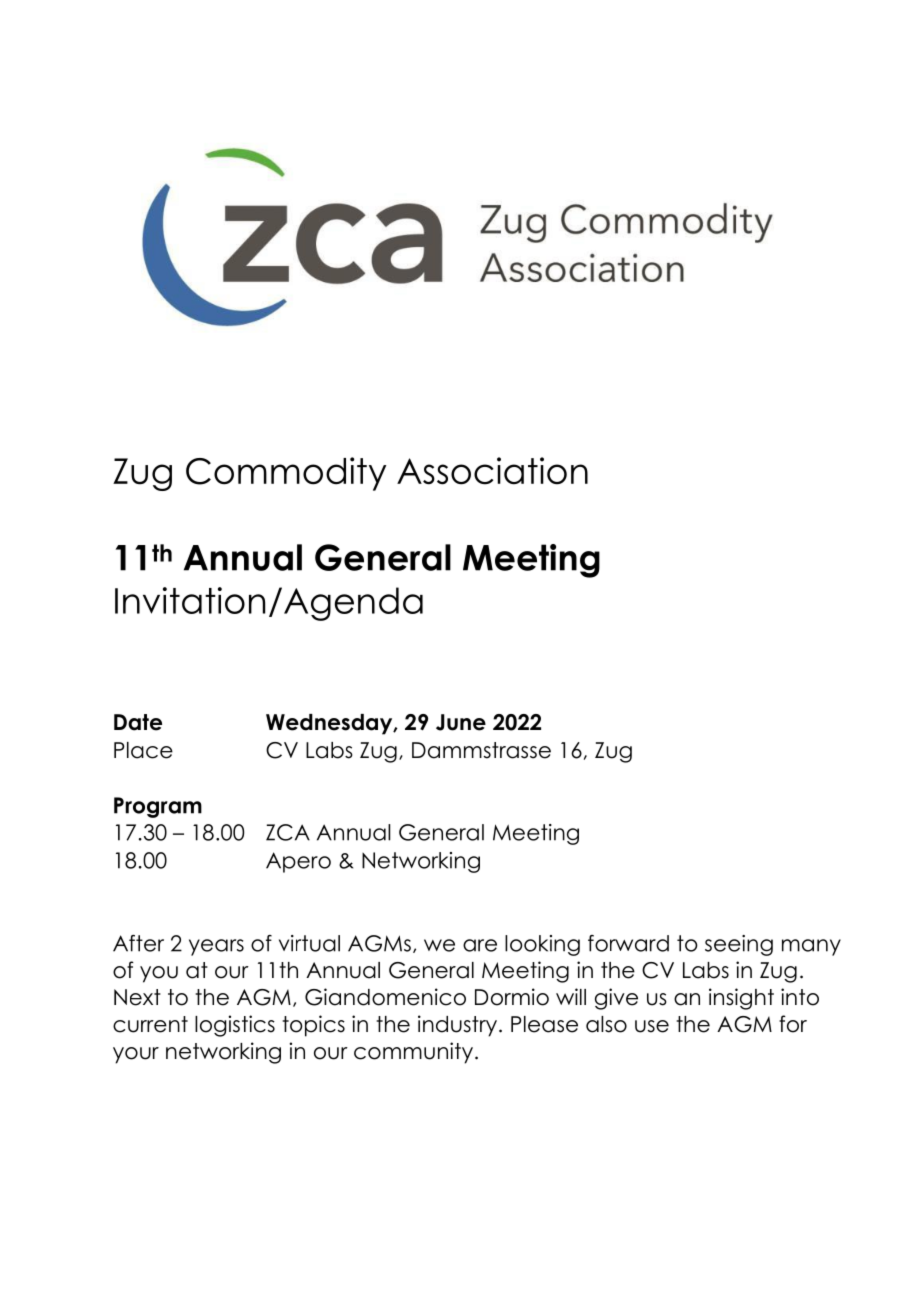 This screenshot has height=1311, width=924. What do you see at coordinates (457, 1026) in the screenshot?
I see `industry` at bounding box center [457, 1026].
